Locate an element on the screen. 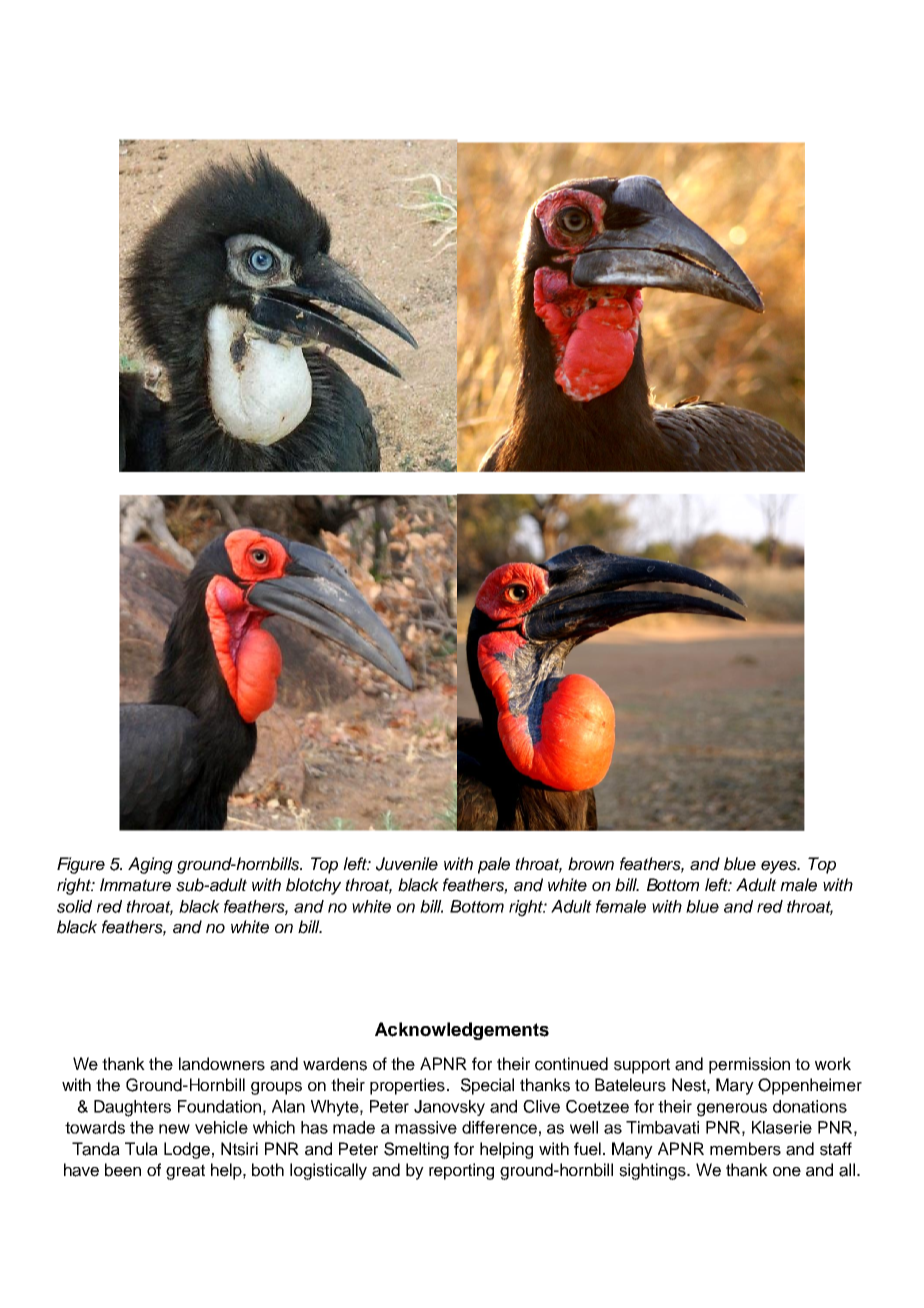  solid is located at coordinates (74, 906).
